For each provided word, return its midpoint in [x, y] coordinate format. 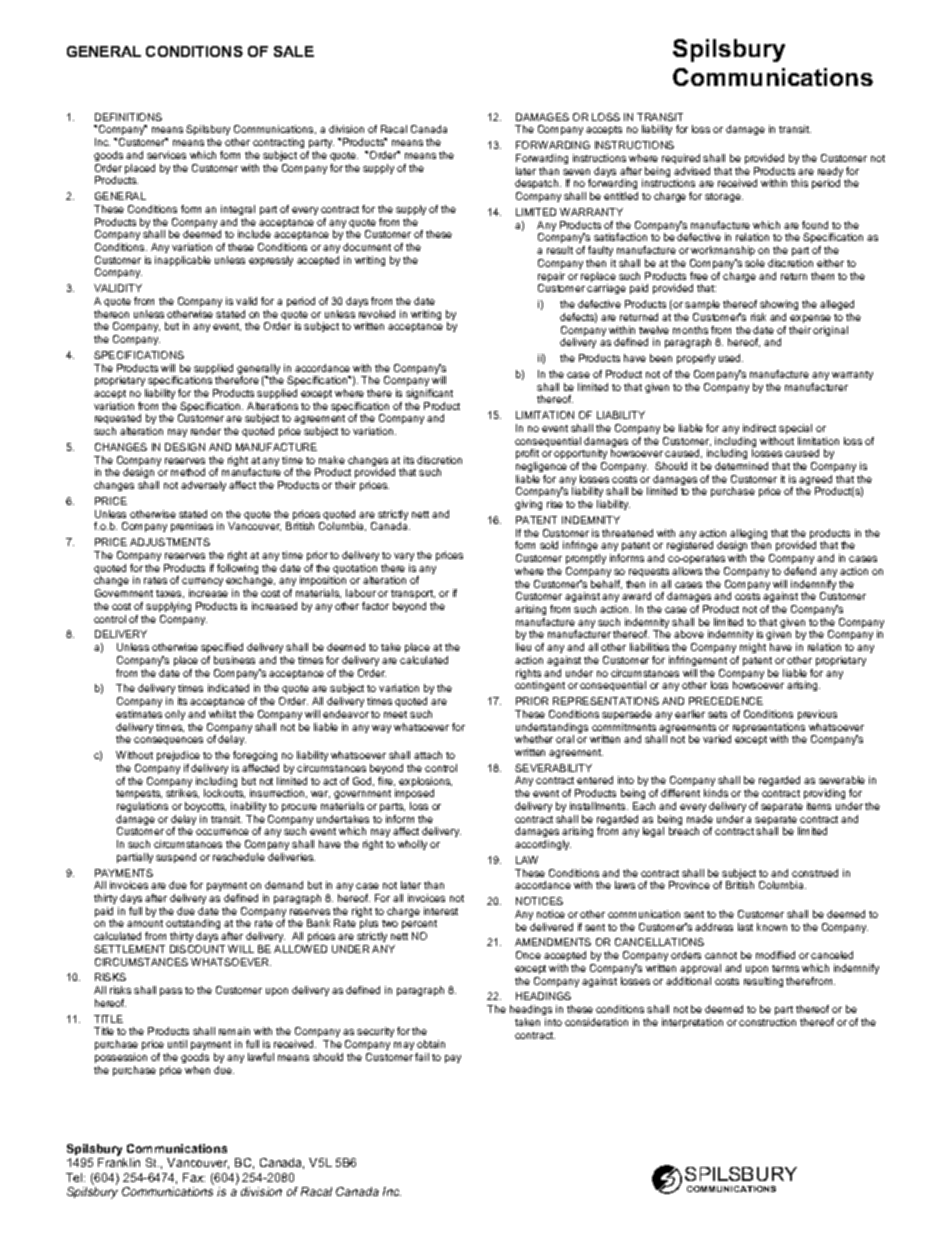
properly [696, 359]
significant [429, 394]
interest [441, 911]
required [681, 159]
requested [118, 421]
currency [202, 584]
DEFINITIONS [128, 117]
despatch [538, 186]
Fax [194, 1177]
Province [689, 885]
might [753, 648]
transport [413, 594]
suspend [176, 858]
